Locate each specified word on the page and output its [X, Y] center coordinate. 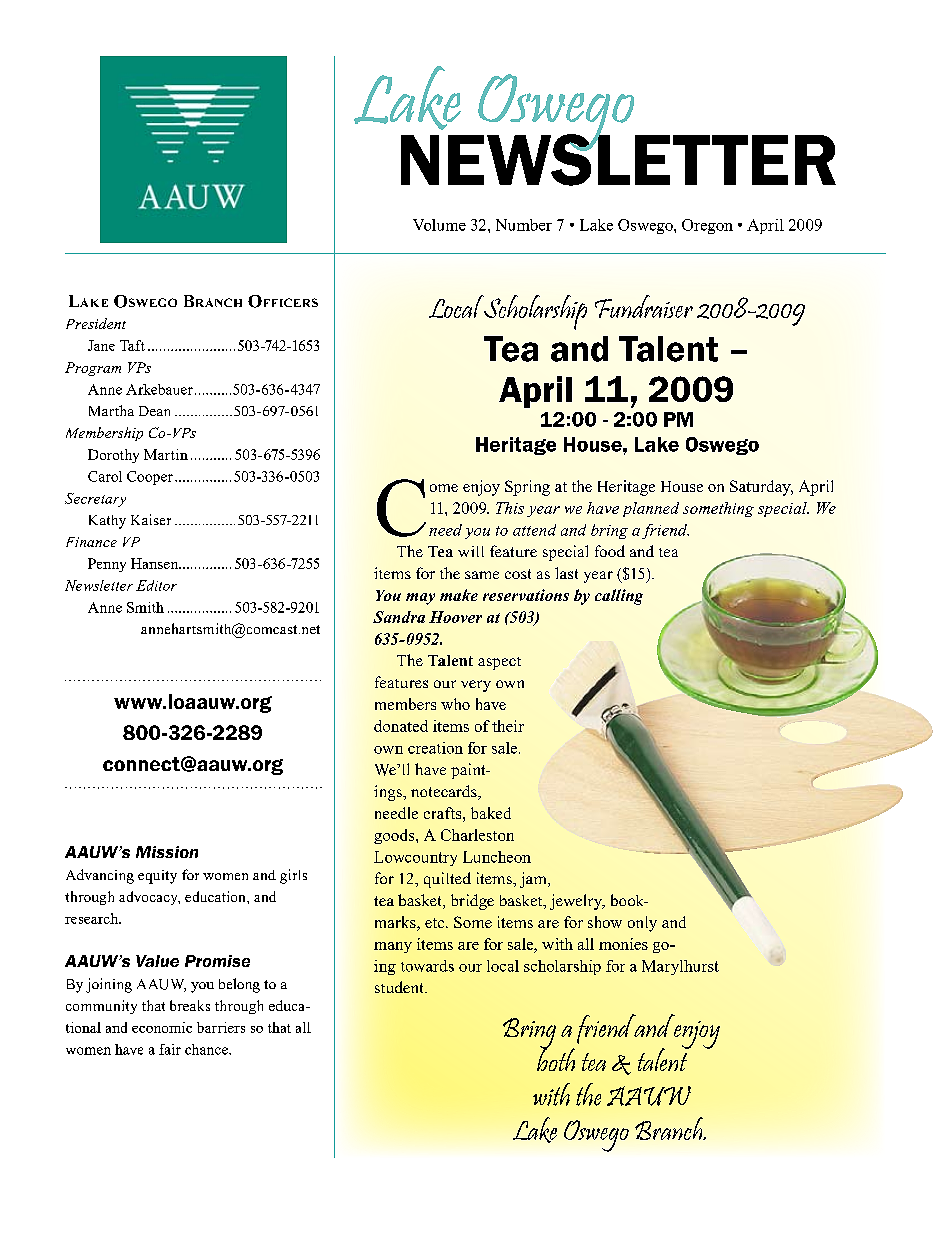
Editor [156, 585]
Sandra [399, 617]
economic [162, 1027]
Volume [439, 225]
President [96, 323]
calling [619, 597]
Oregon [707, 226]
